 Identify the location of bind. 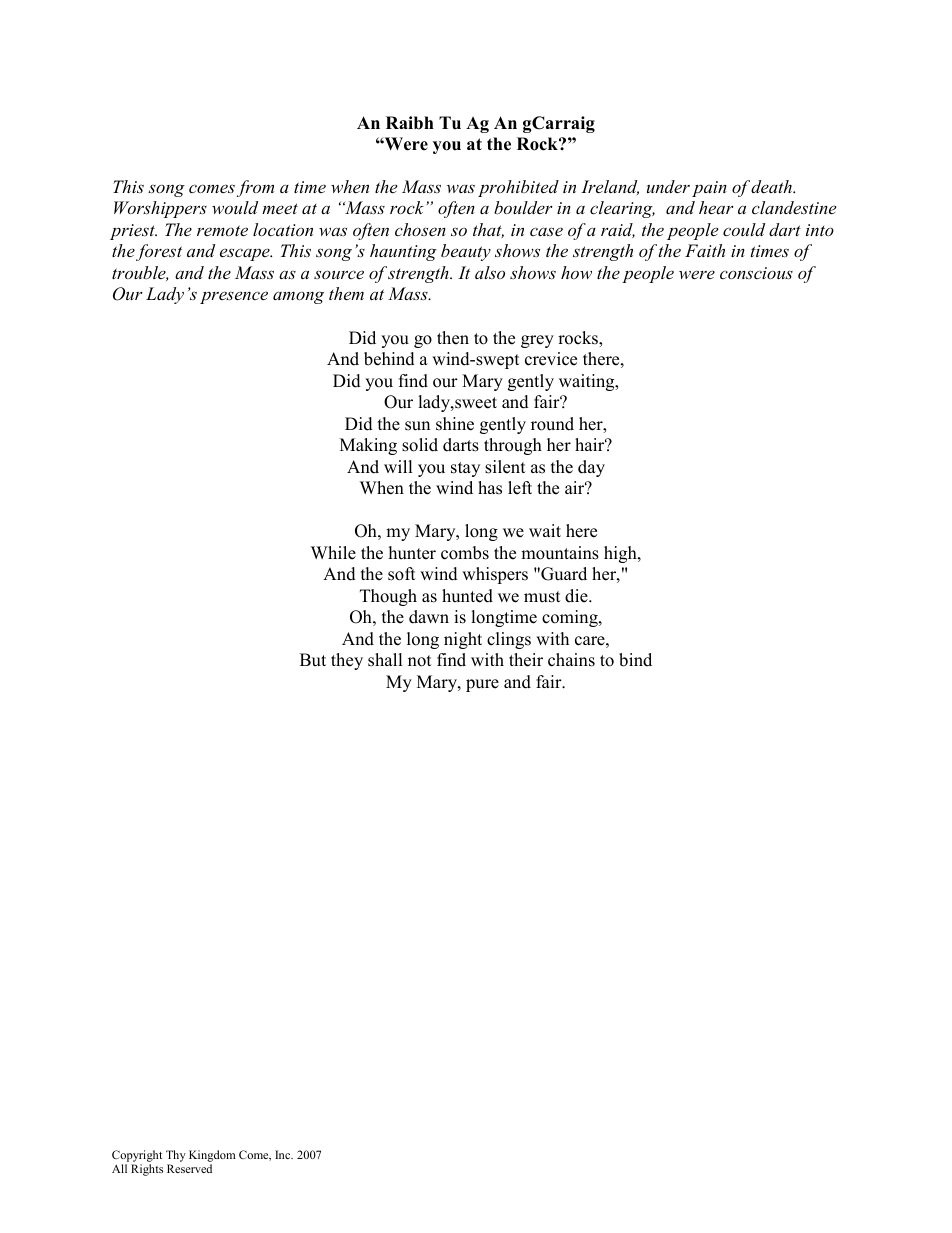
(635, 660).
